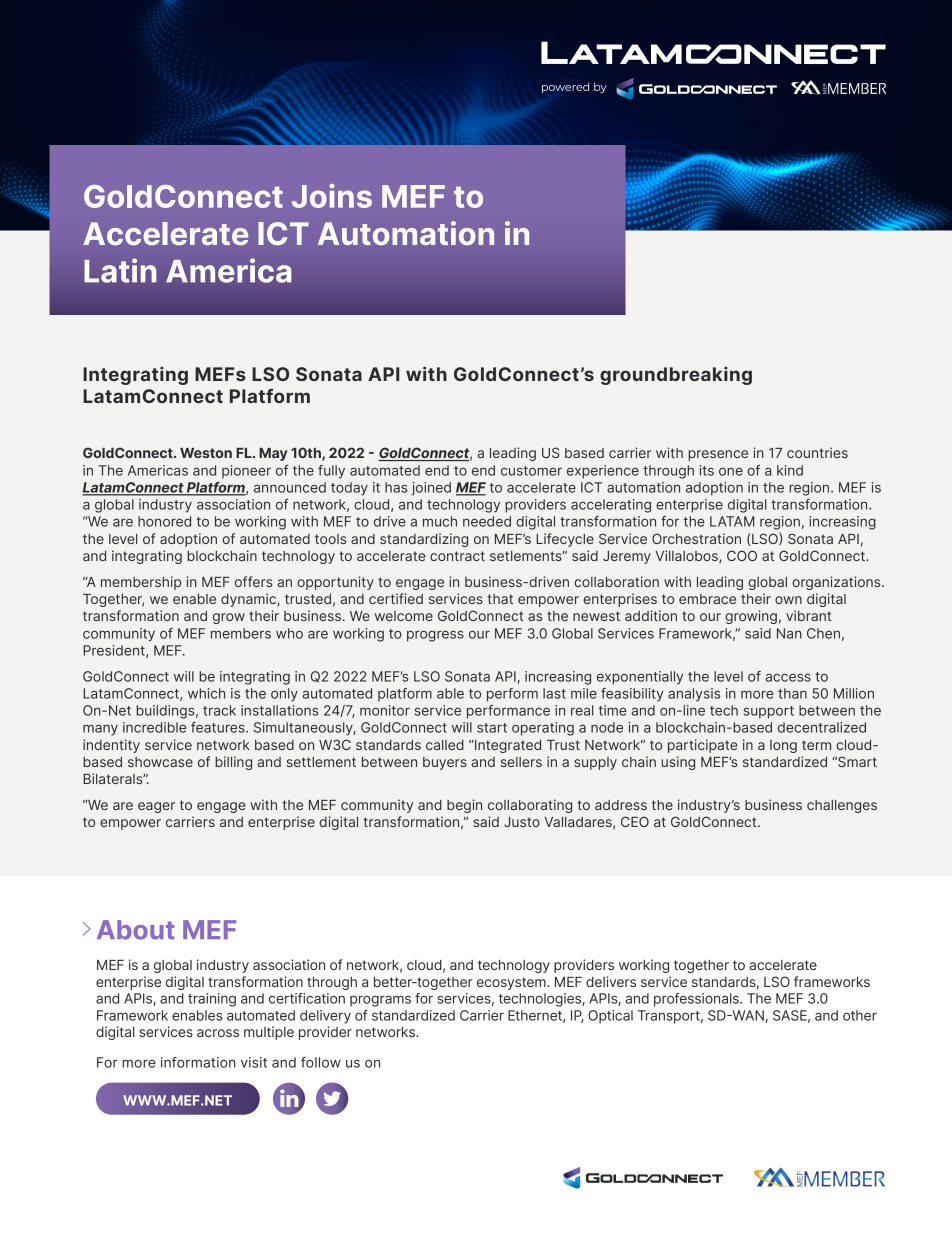  Describe the element at coordinates (156, 807) in the screenshot. I see `eager` at that location.
